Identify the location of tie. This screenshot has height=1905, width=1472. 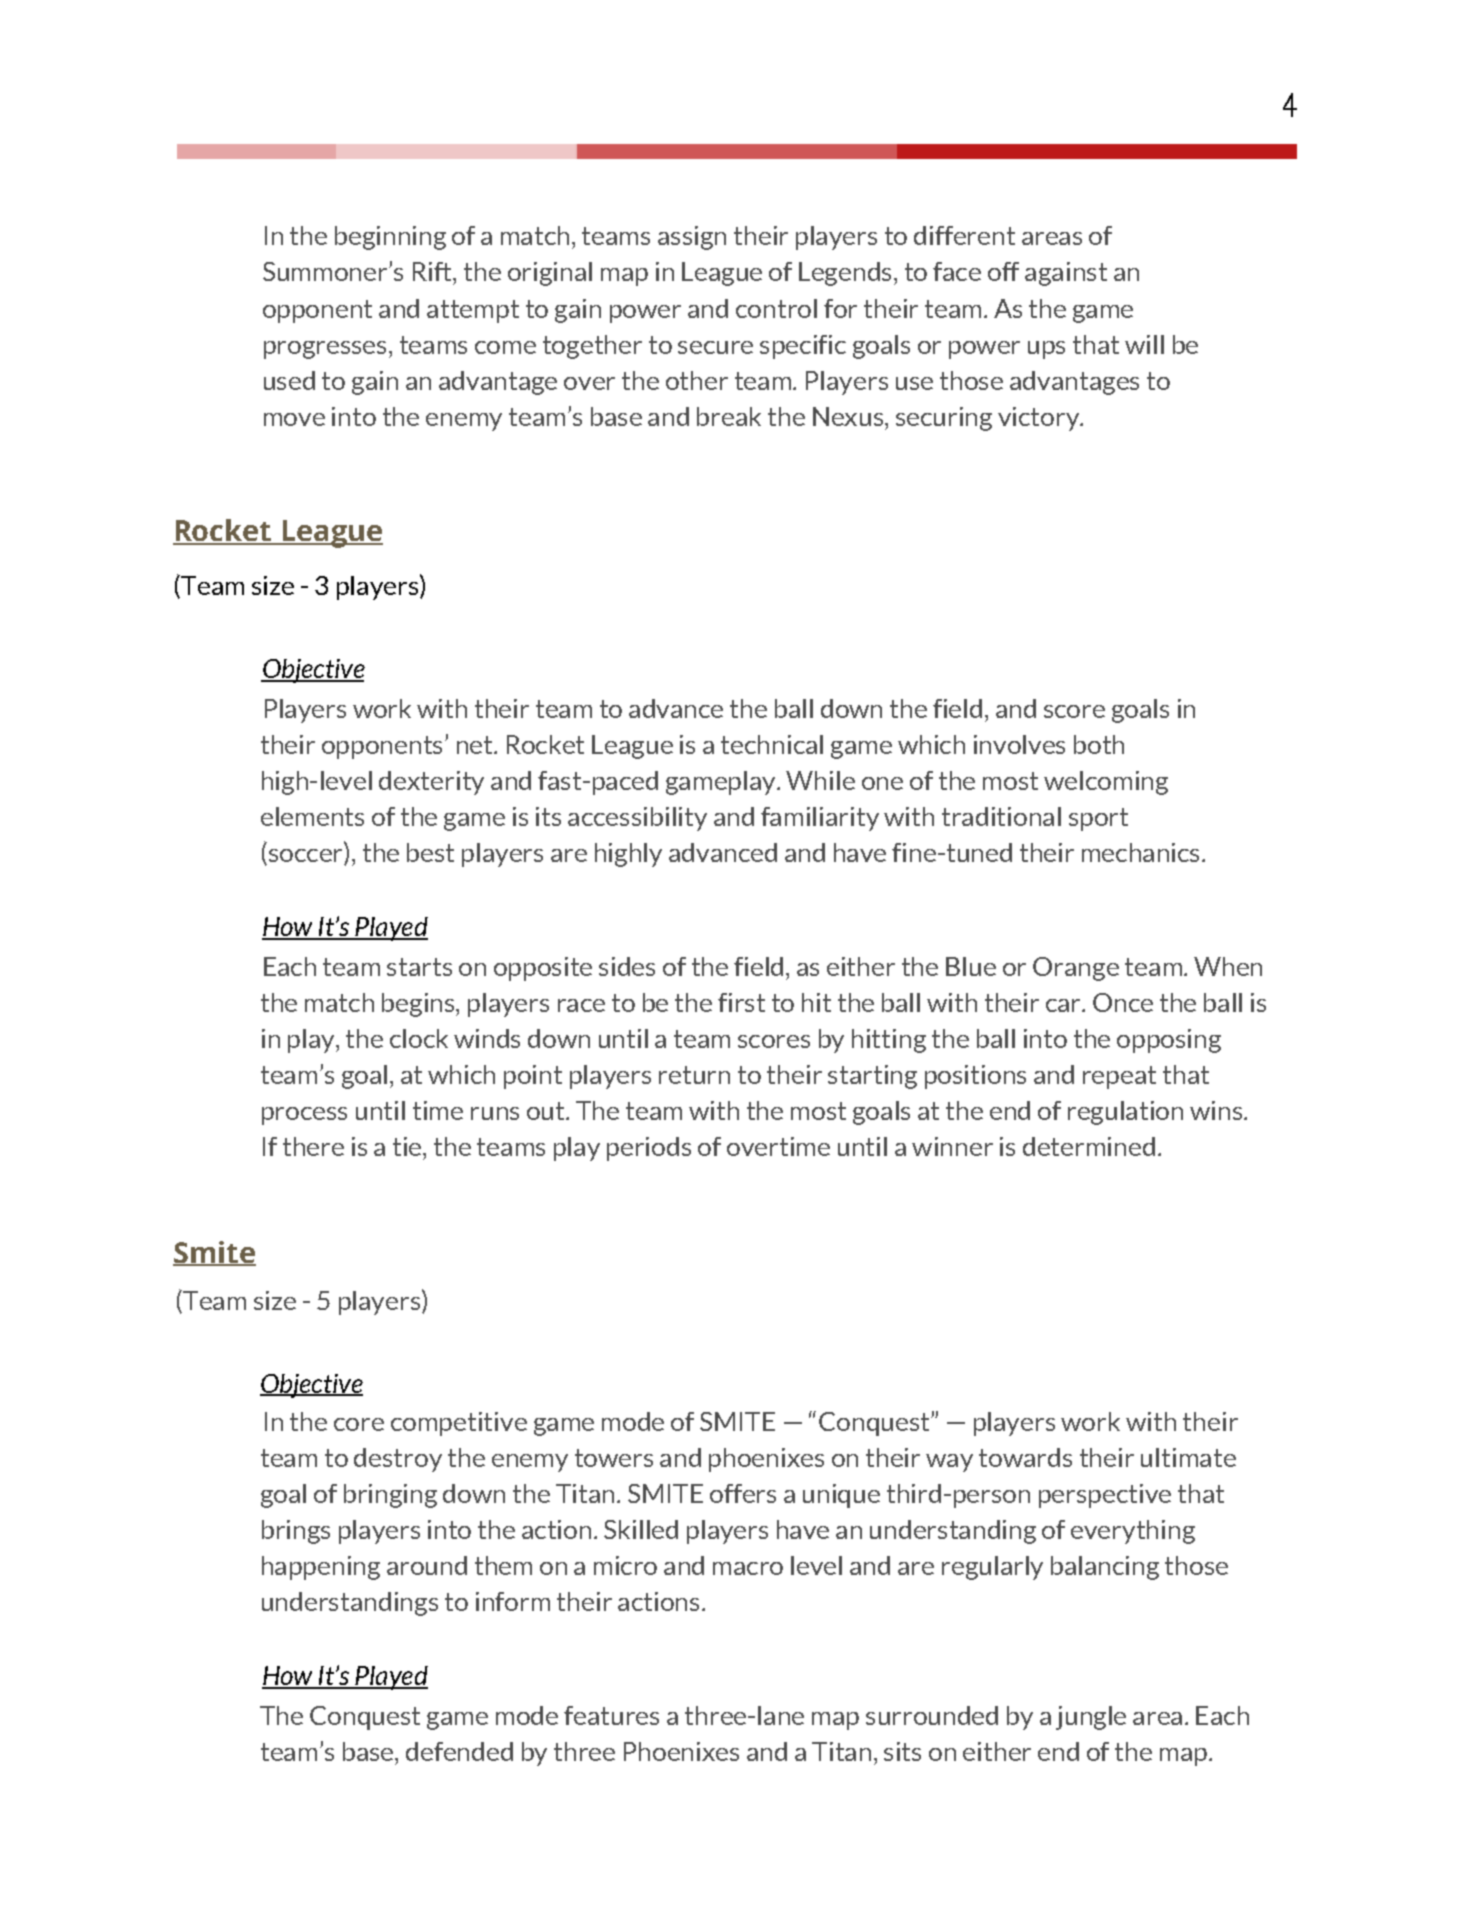
(408, 1146).
